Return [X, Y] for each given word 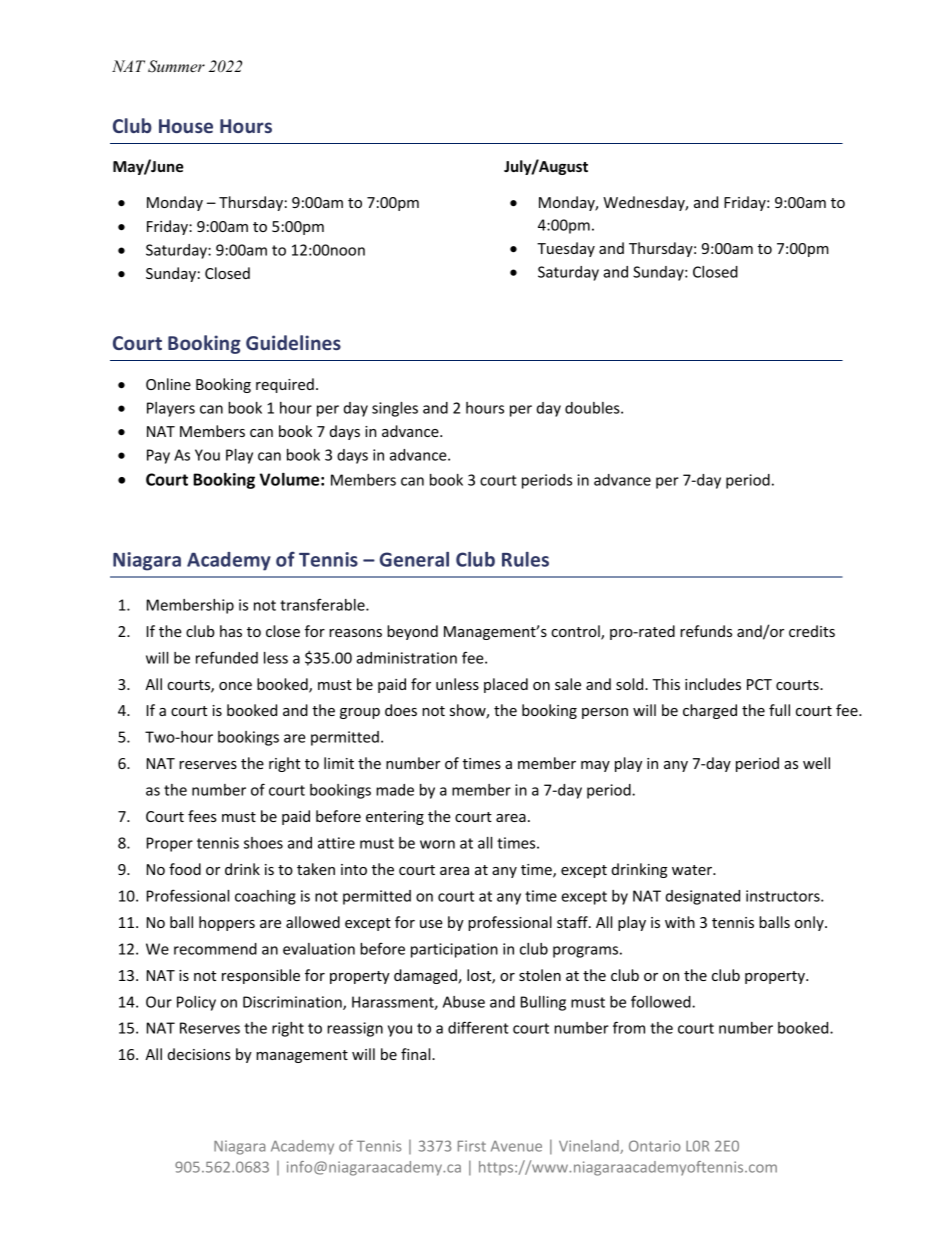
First [472, 1146]
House [186, 126]
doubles [593, 408]
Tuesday [566, 249]
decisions [199, 1054]
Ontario [655, 1146]
